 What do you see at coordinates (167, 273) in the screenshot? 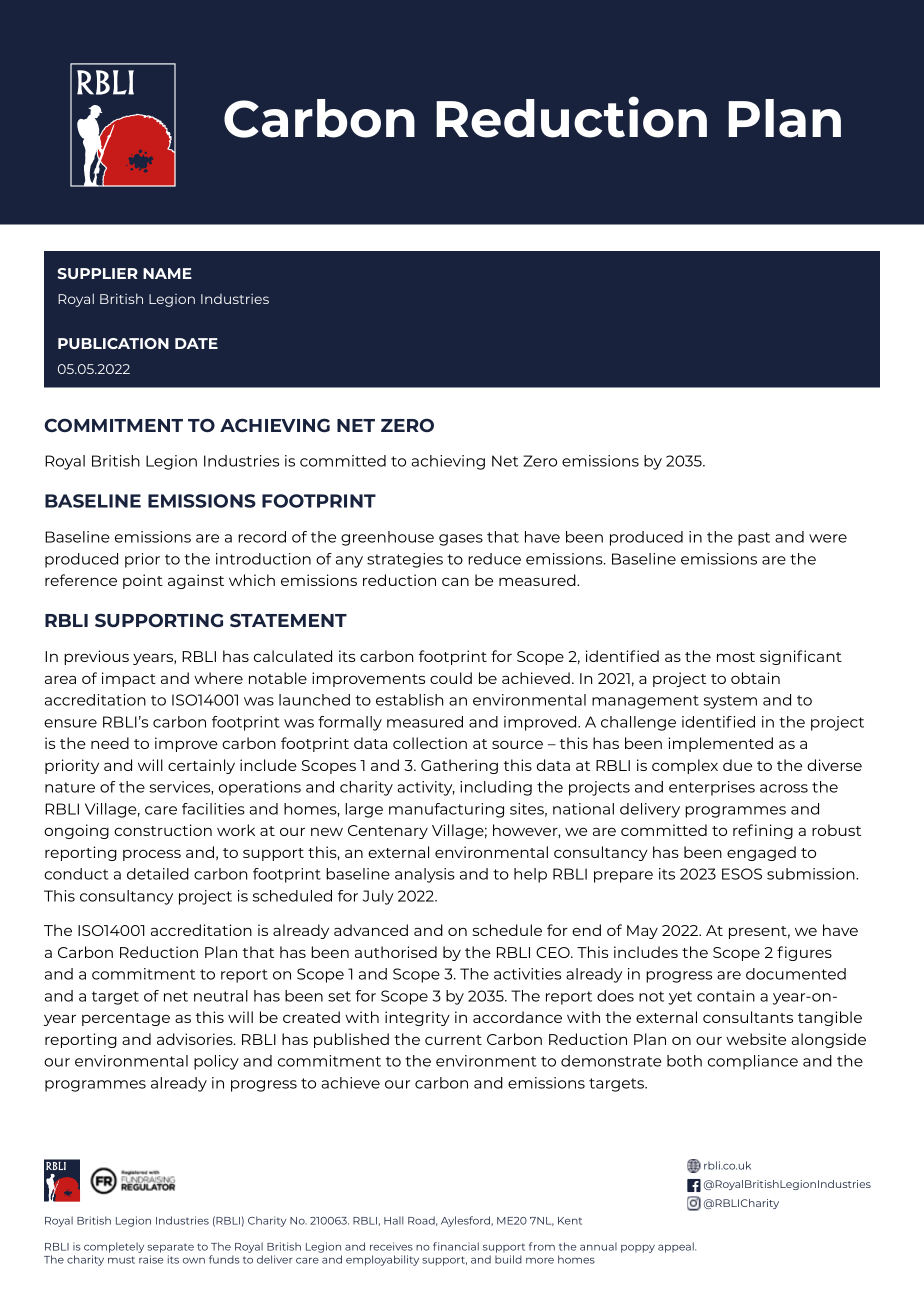
I see `NAME` at bounding box center [167, 273].
